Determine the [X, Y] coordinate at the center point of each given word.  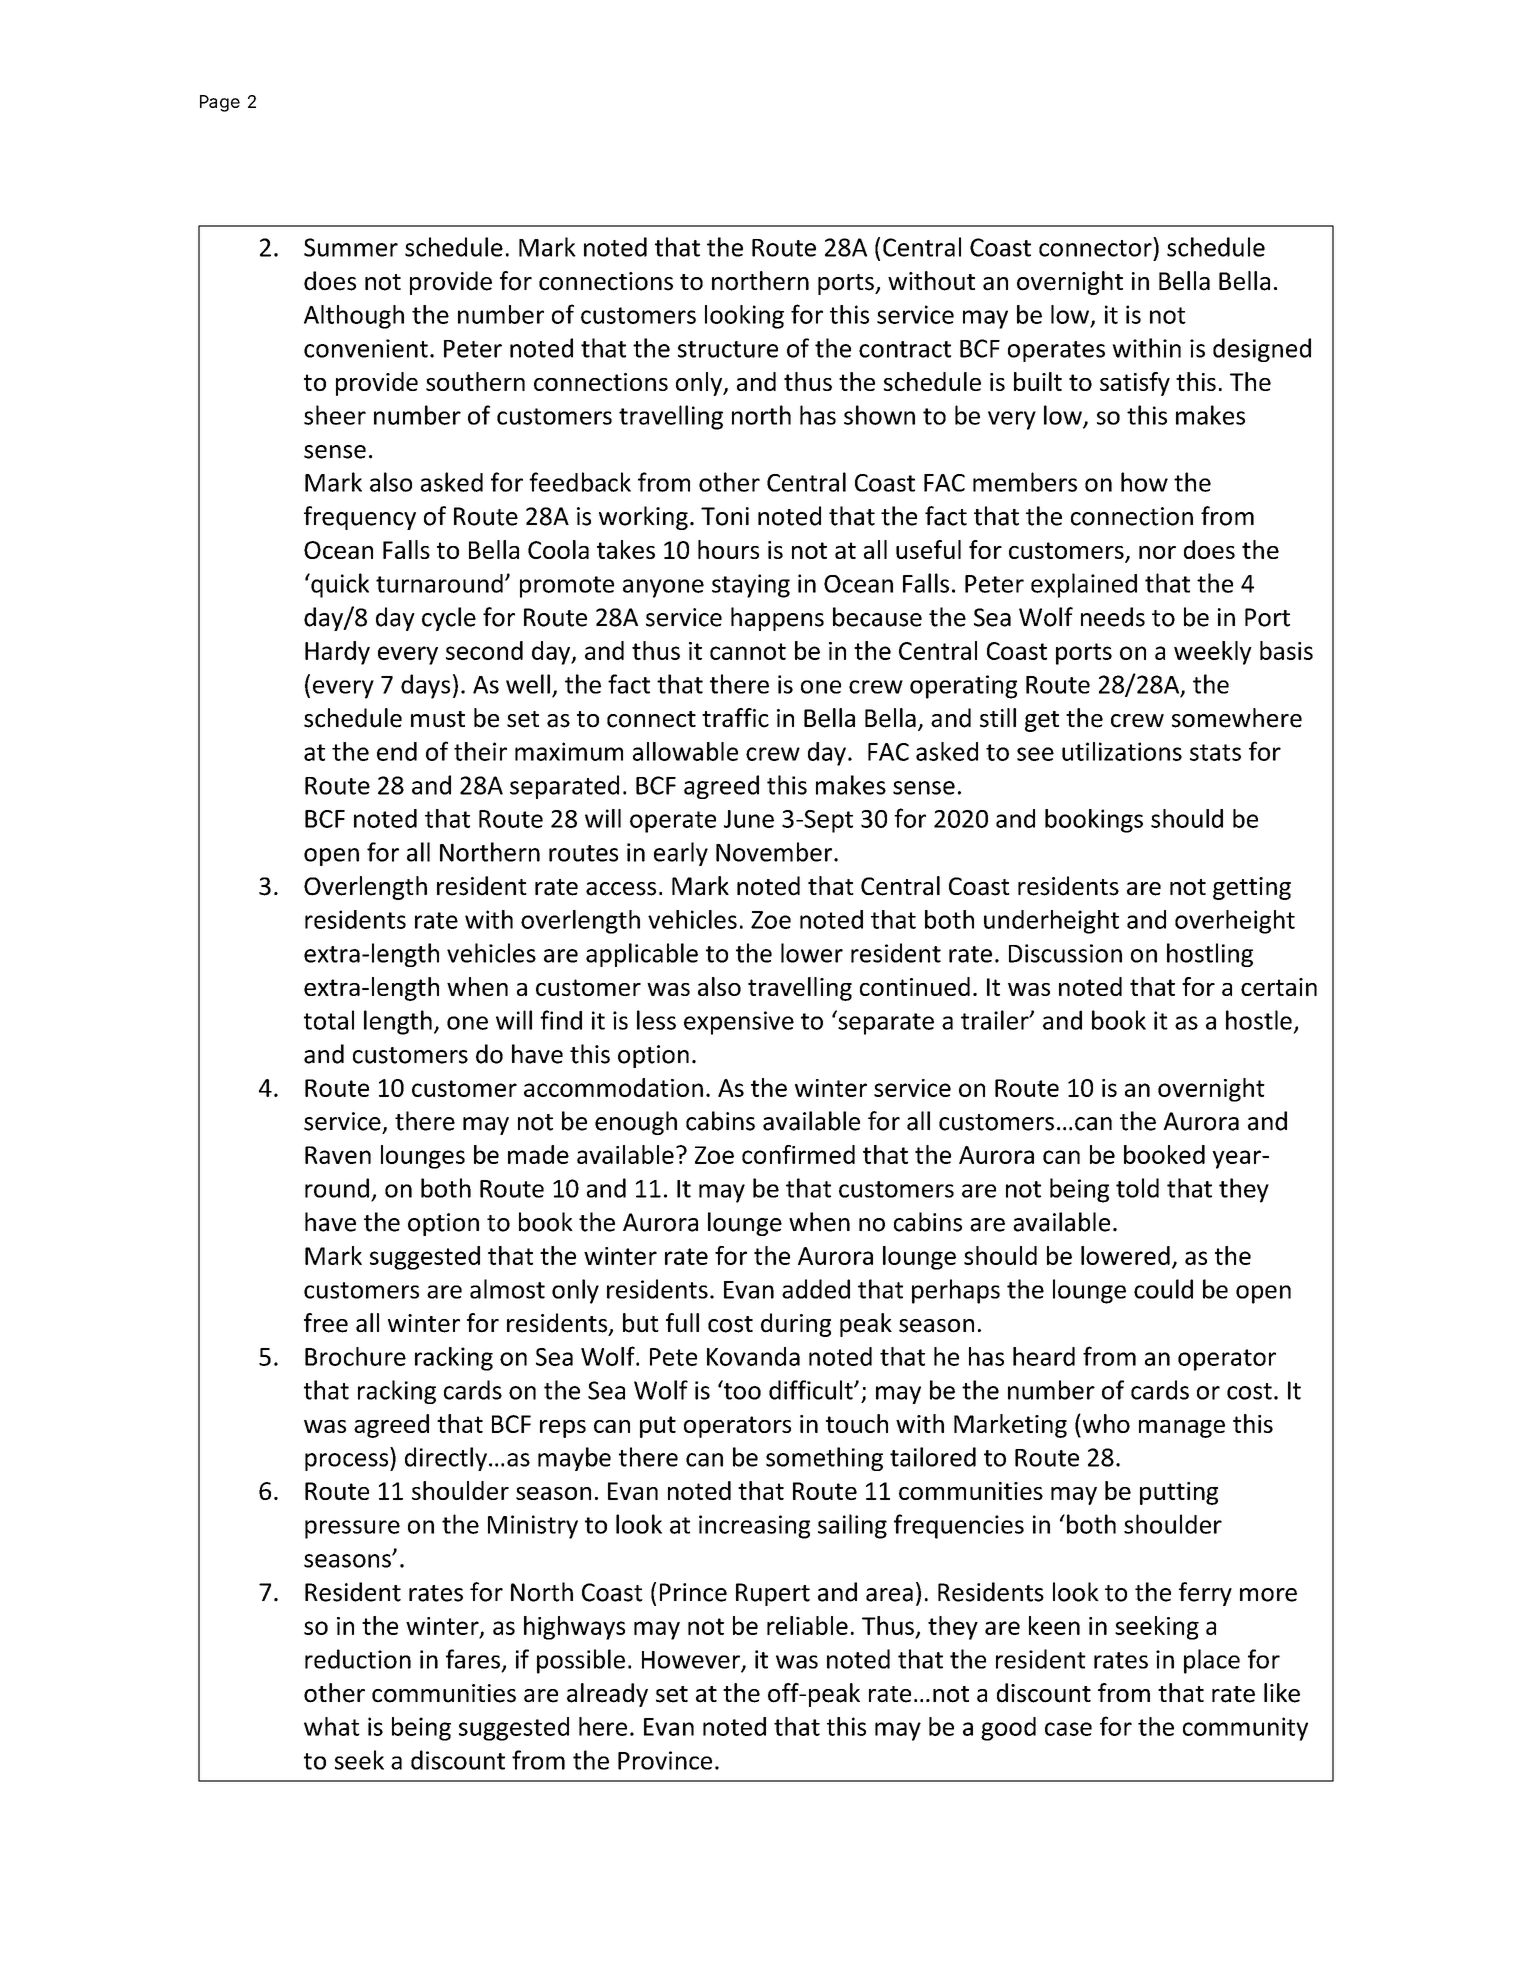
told [1137, 1188]
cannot [748, 651]
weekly [1213, 653]
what [332, 1726]
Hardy [337, 653]
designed [1262, 350]
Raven [338, 1155]
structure [728, 349]
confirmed [798, 1154]
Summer [351, 247]
